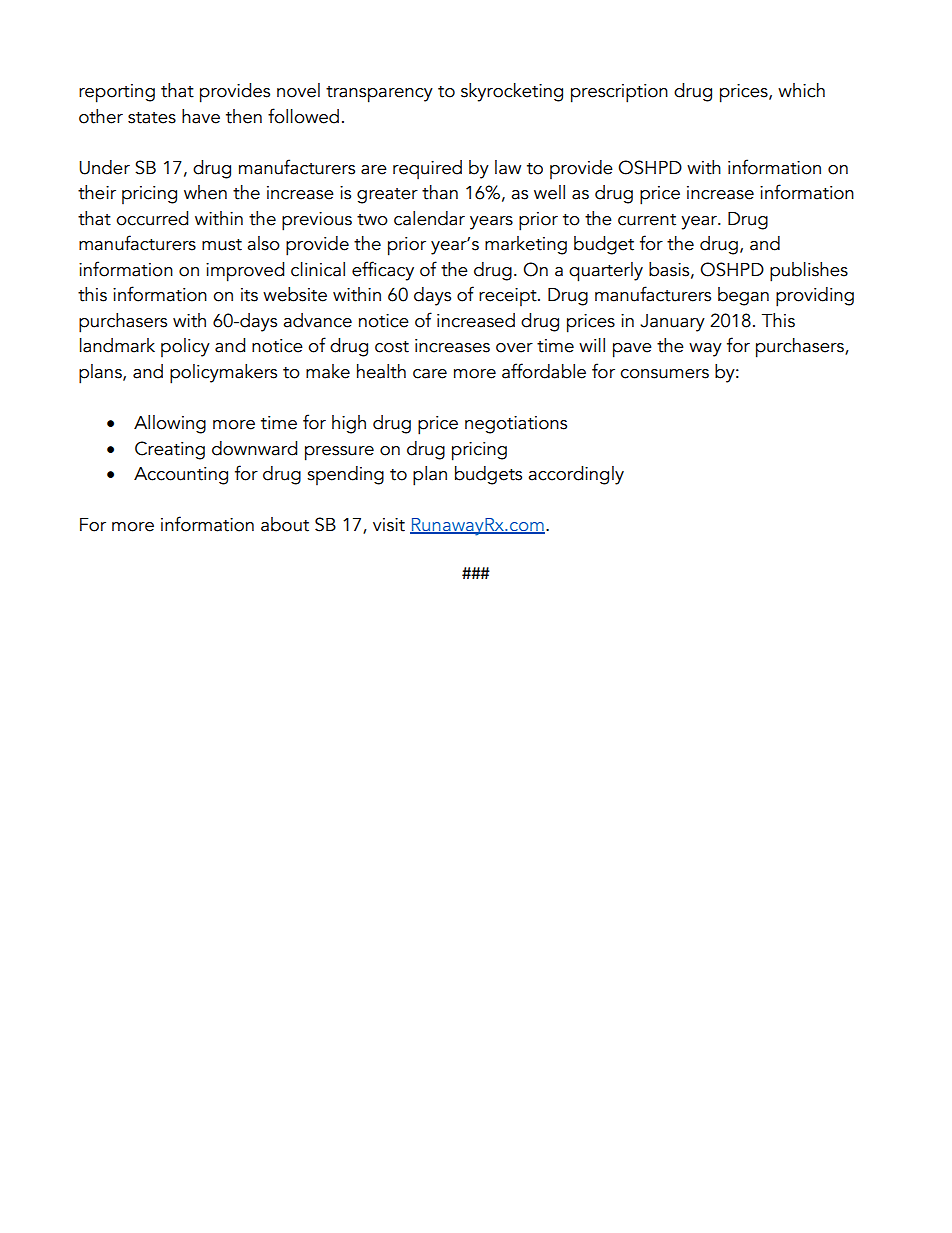 The width and height of the image is (952, 1233). I want to click on accordingly, so click(576, 475).
